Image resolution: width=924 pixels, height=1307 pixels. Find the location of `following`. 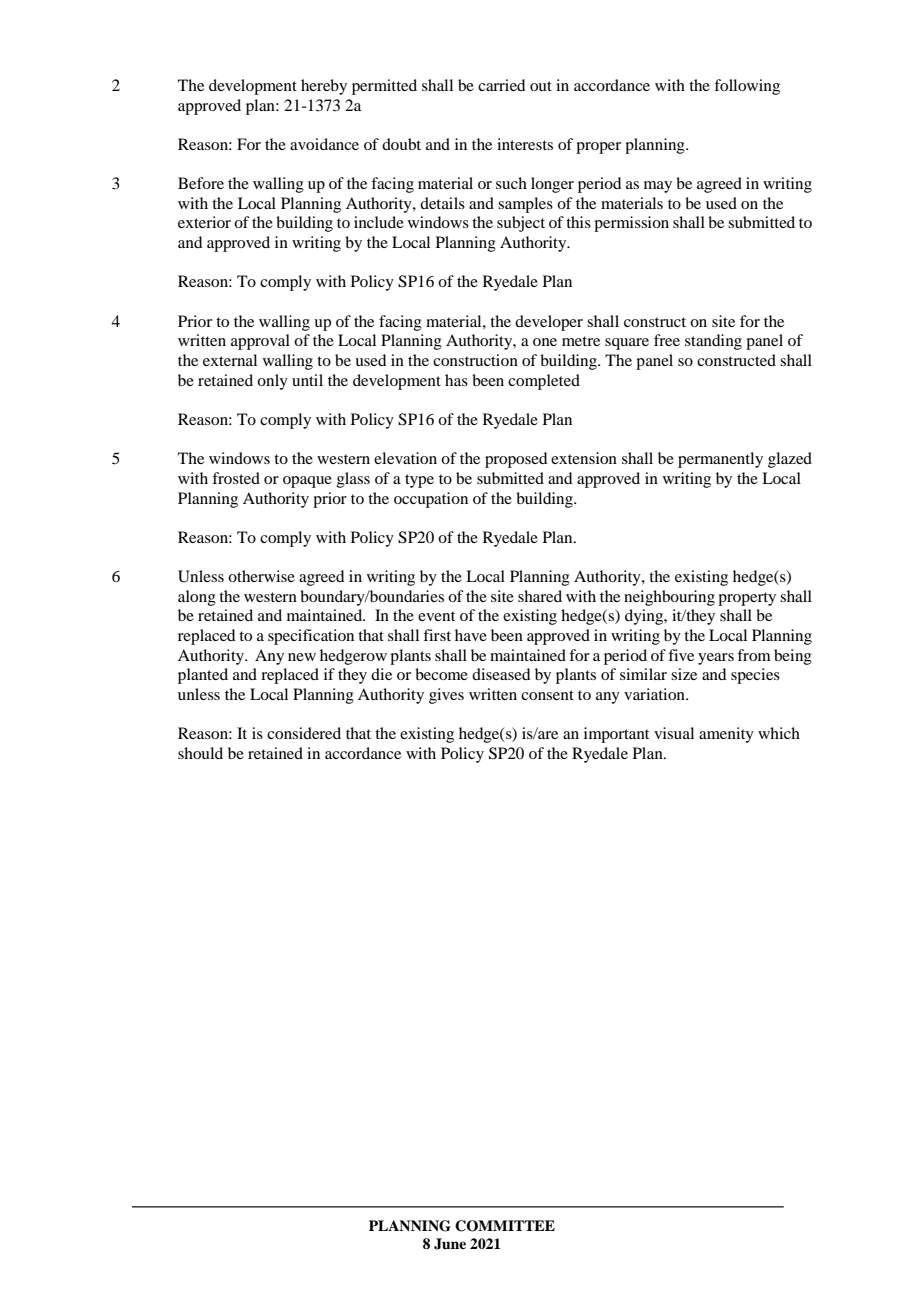

following is located at coordinates (747, 87).
